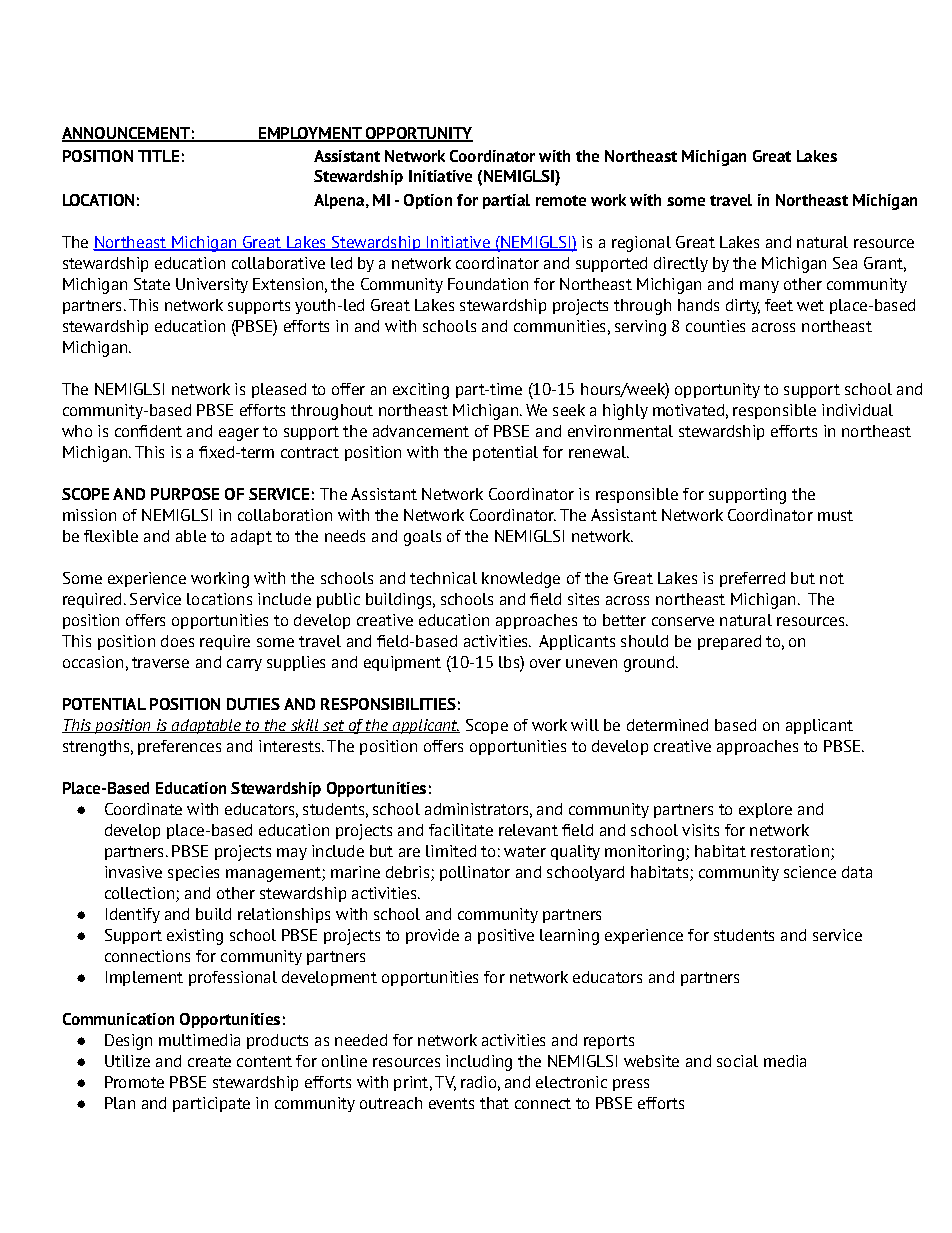 This page has height=1233, width=952. I want to click on TITLE, so click(158, 156).
